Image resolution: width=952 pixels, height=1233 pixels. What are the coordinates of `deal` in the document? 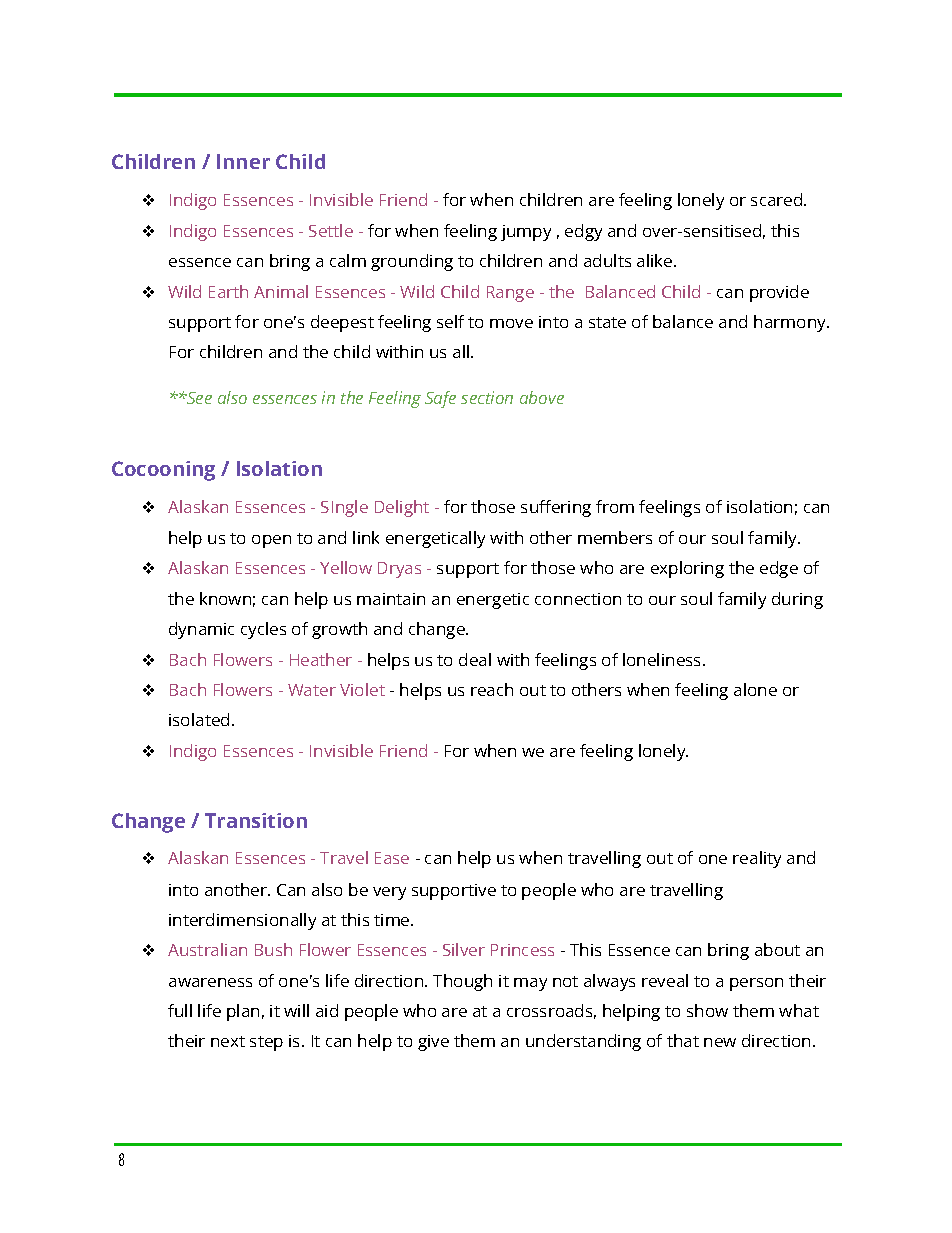 It's located at (475, 659).
